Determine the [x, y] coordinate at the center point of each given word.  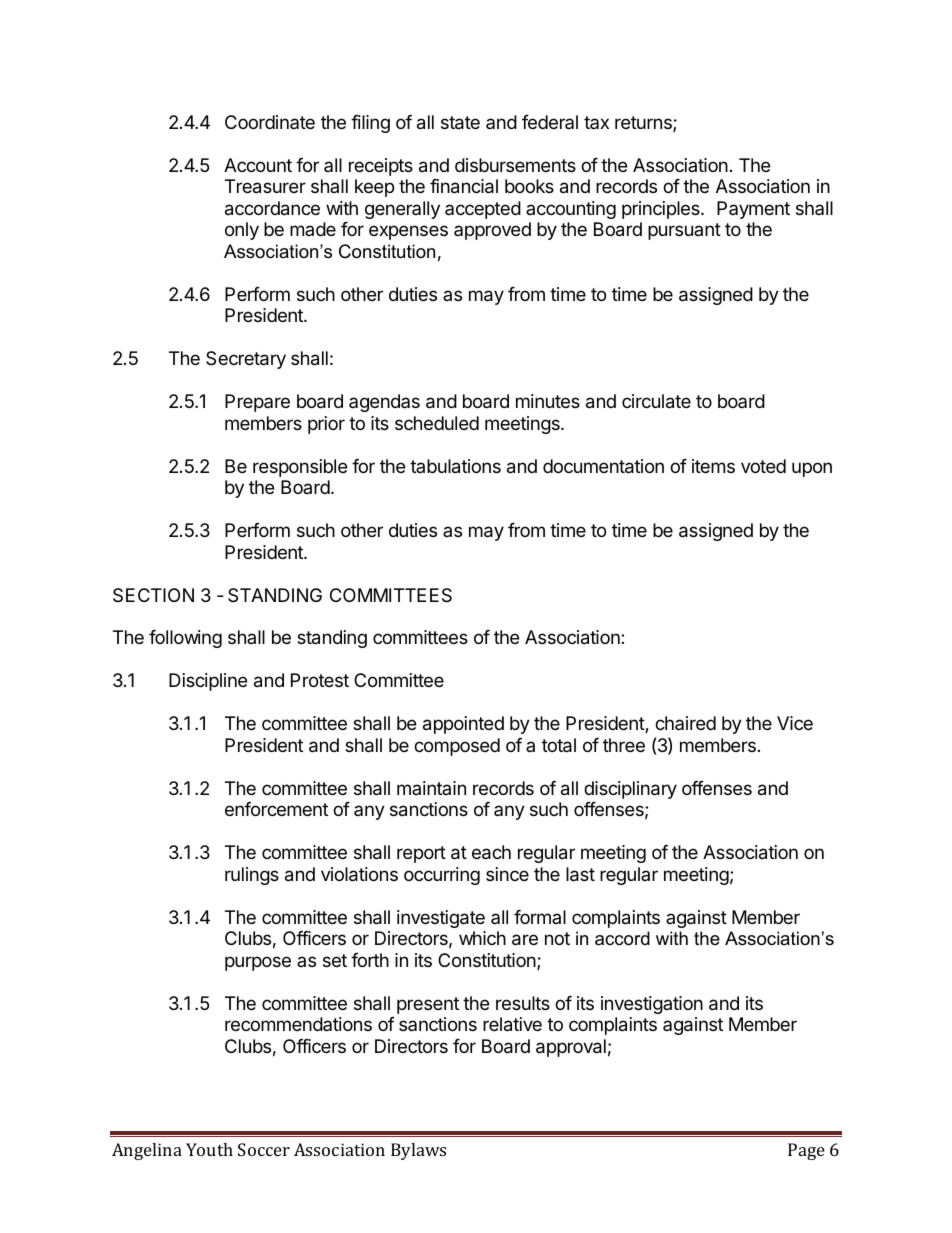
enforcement [276, 809]
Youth [209, 1149]
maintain [431, 788]
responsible [300, 468]
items [713, 466]
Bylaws [418, 1151]
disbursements [515, 165]
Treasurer [265, 186]
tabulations [455, 466]
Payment [753, 210]
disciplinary [630, 790]
